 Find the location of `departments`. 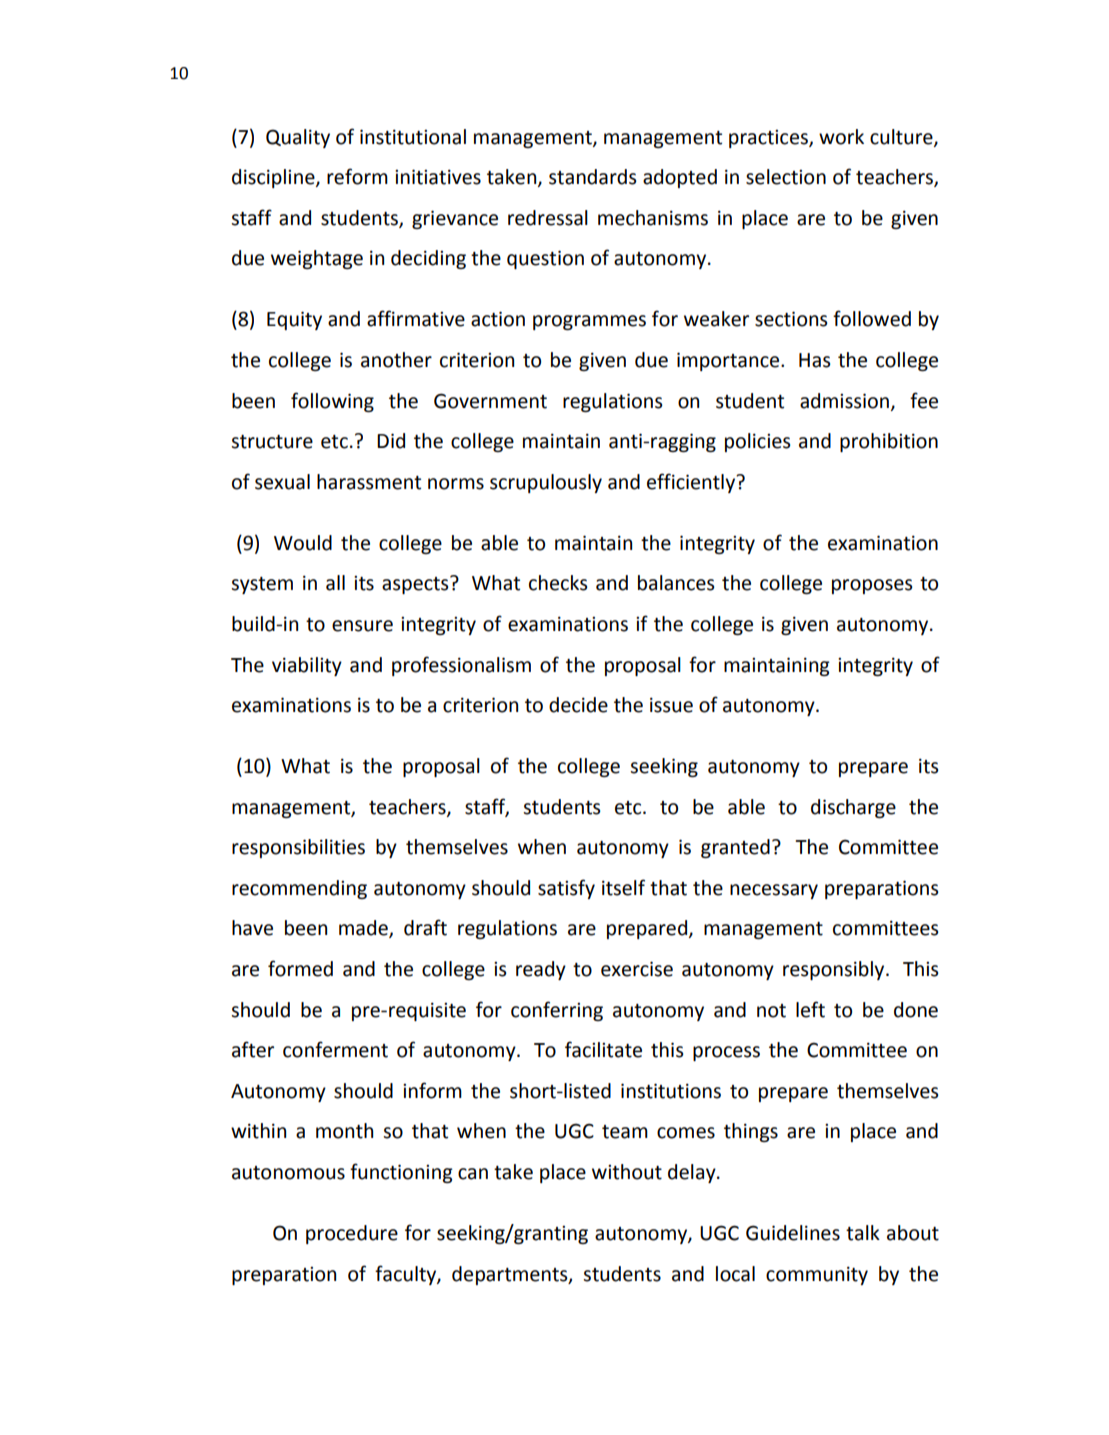

departments is located at coordinates (511, 1275).
